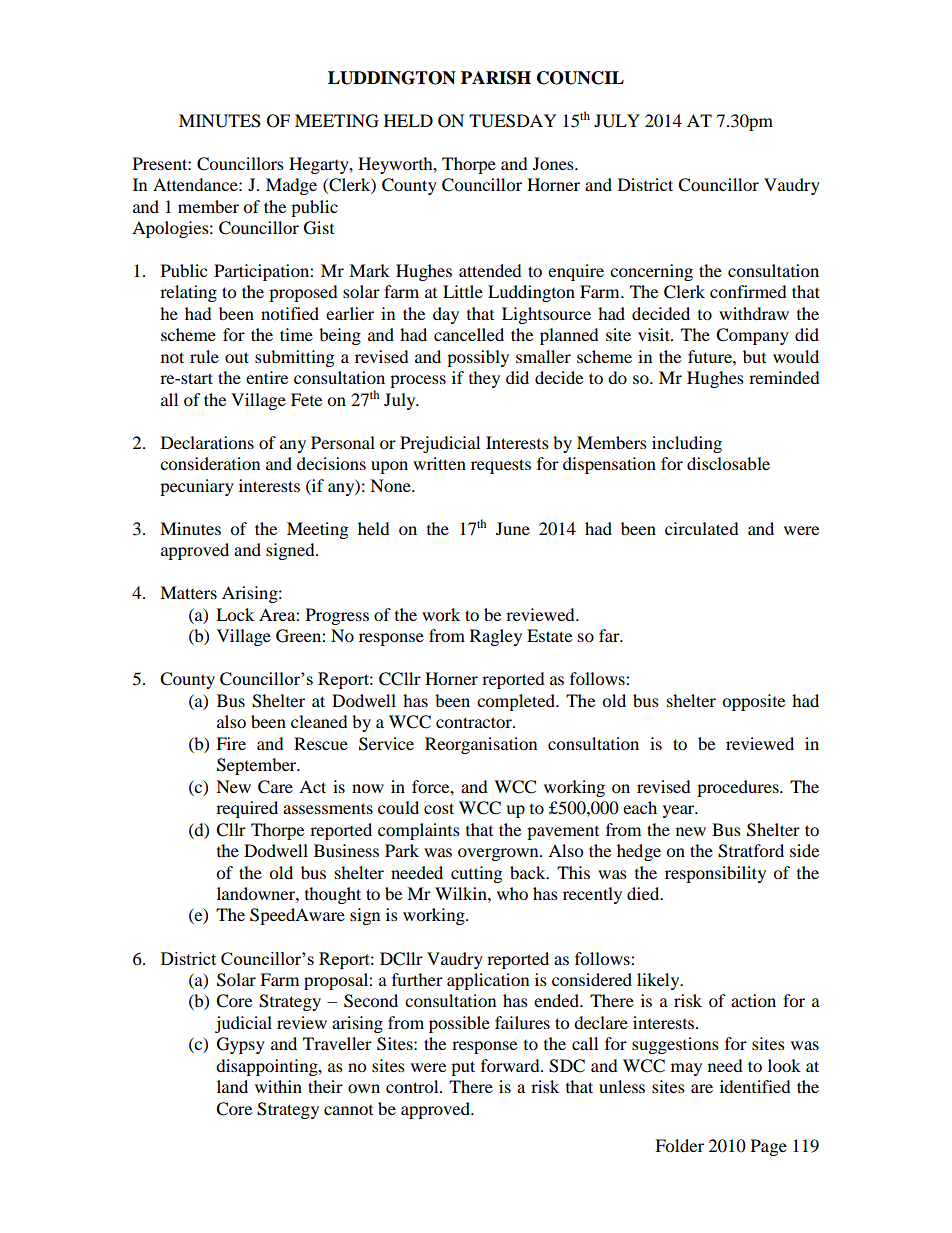 This page has height=1233, width=952. What do you see at coordinates (549, 635) in the page?
I see `Estate` at bounding box center [549, 635].
